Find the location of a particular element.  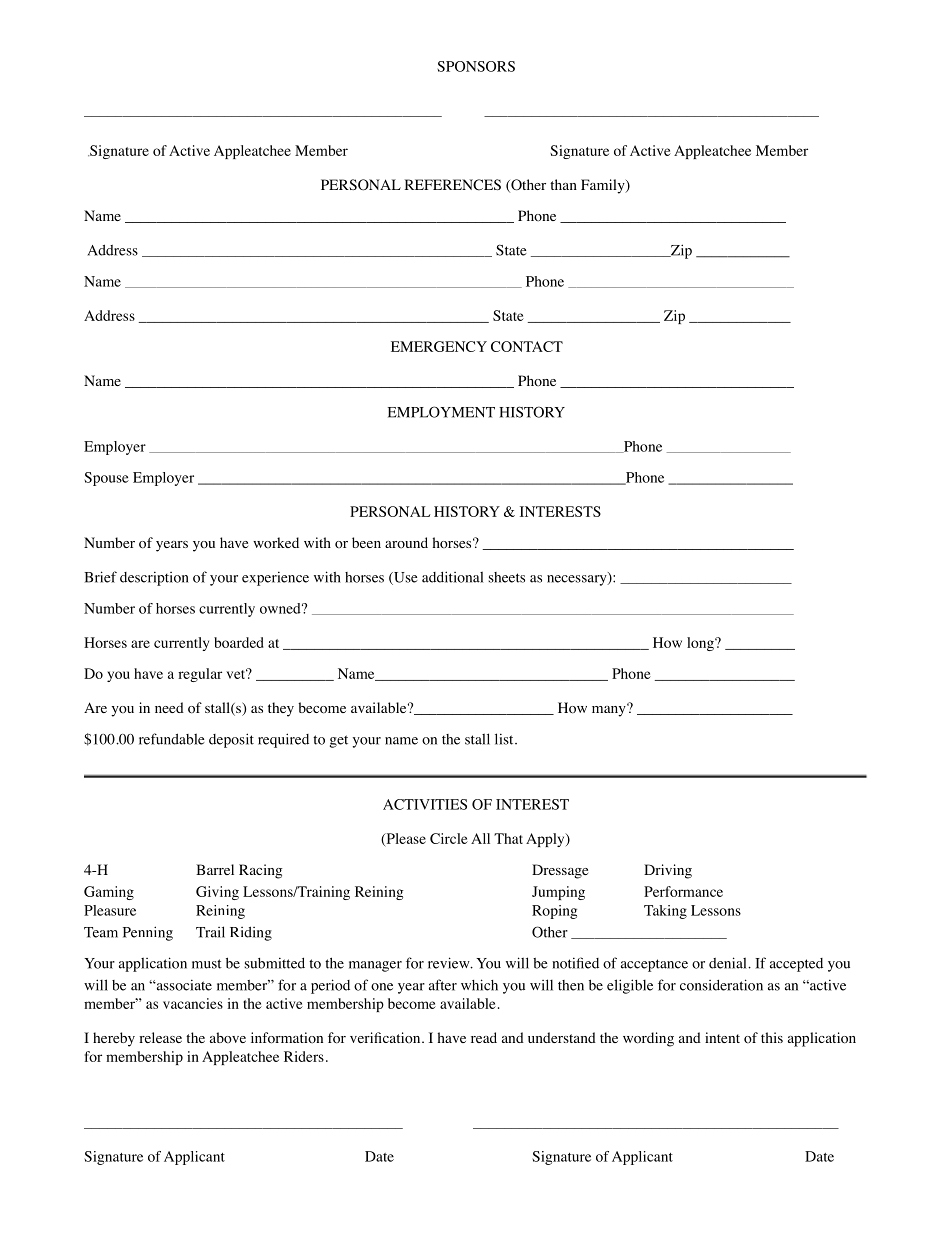

Family is located at coordinates (604, 186).
